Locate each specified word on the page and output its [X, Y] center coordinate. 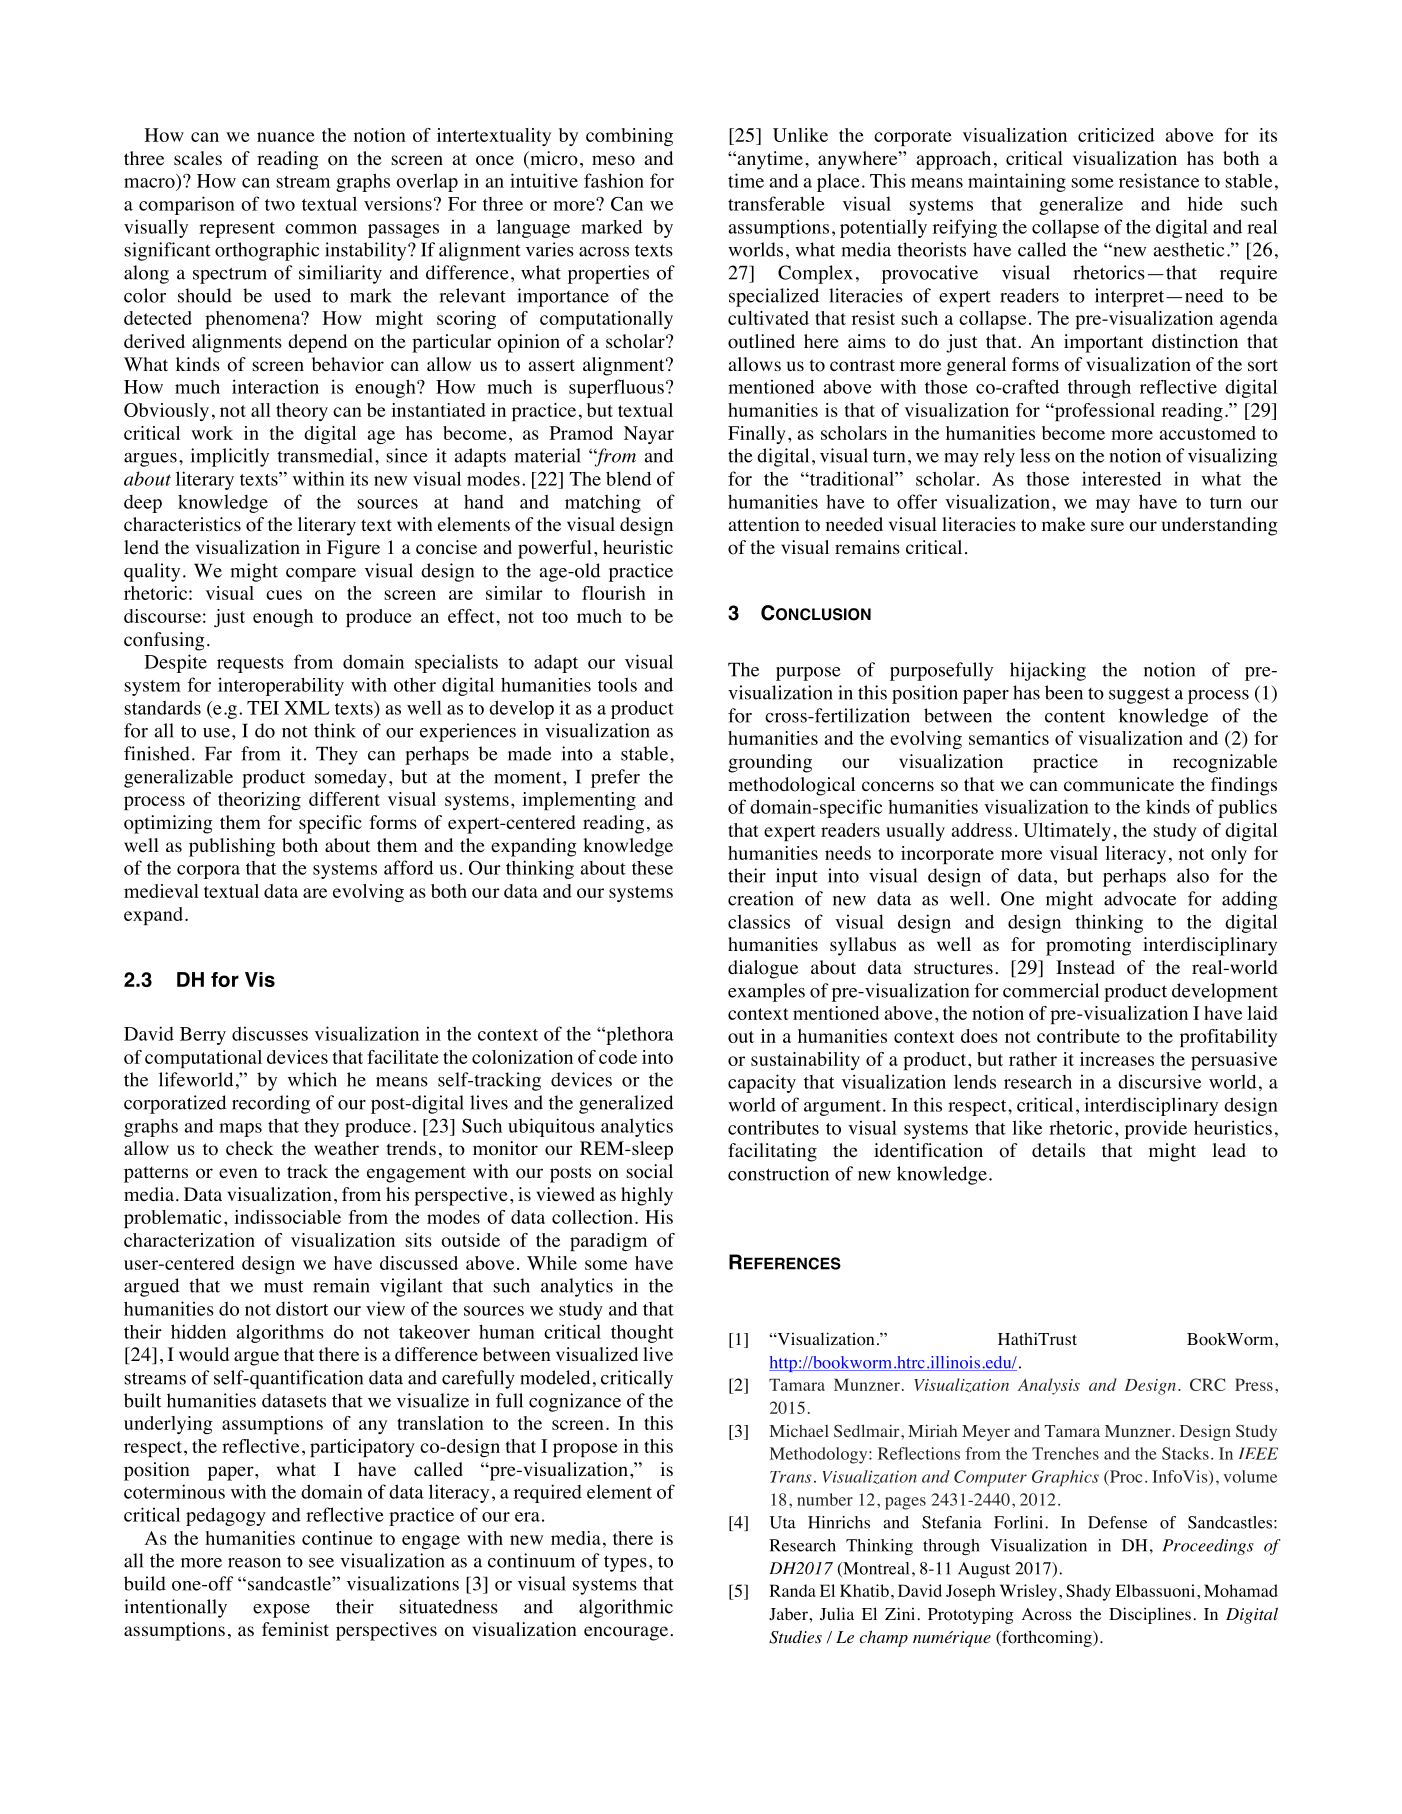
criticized [1116, 135]
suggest [1139, 696]
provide [1156, 1129]
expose [281, 1611]
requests [250, 665]
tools [617, 684]
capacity [762, 1083]
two [280, 205]
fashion [614, 180]
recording [271, 1104]
